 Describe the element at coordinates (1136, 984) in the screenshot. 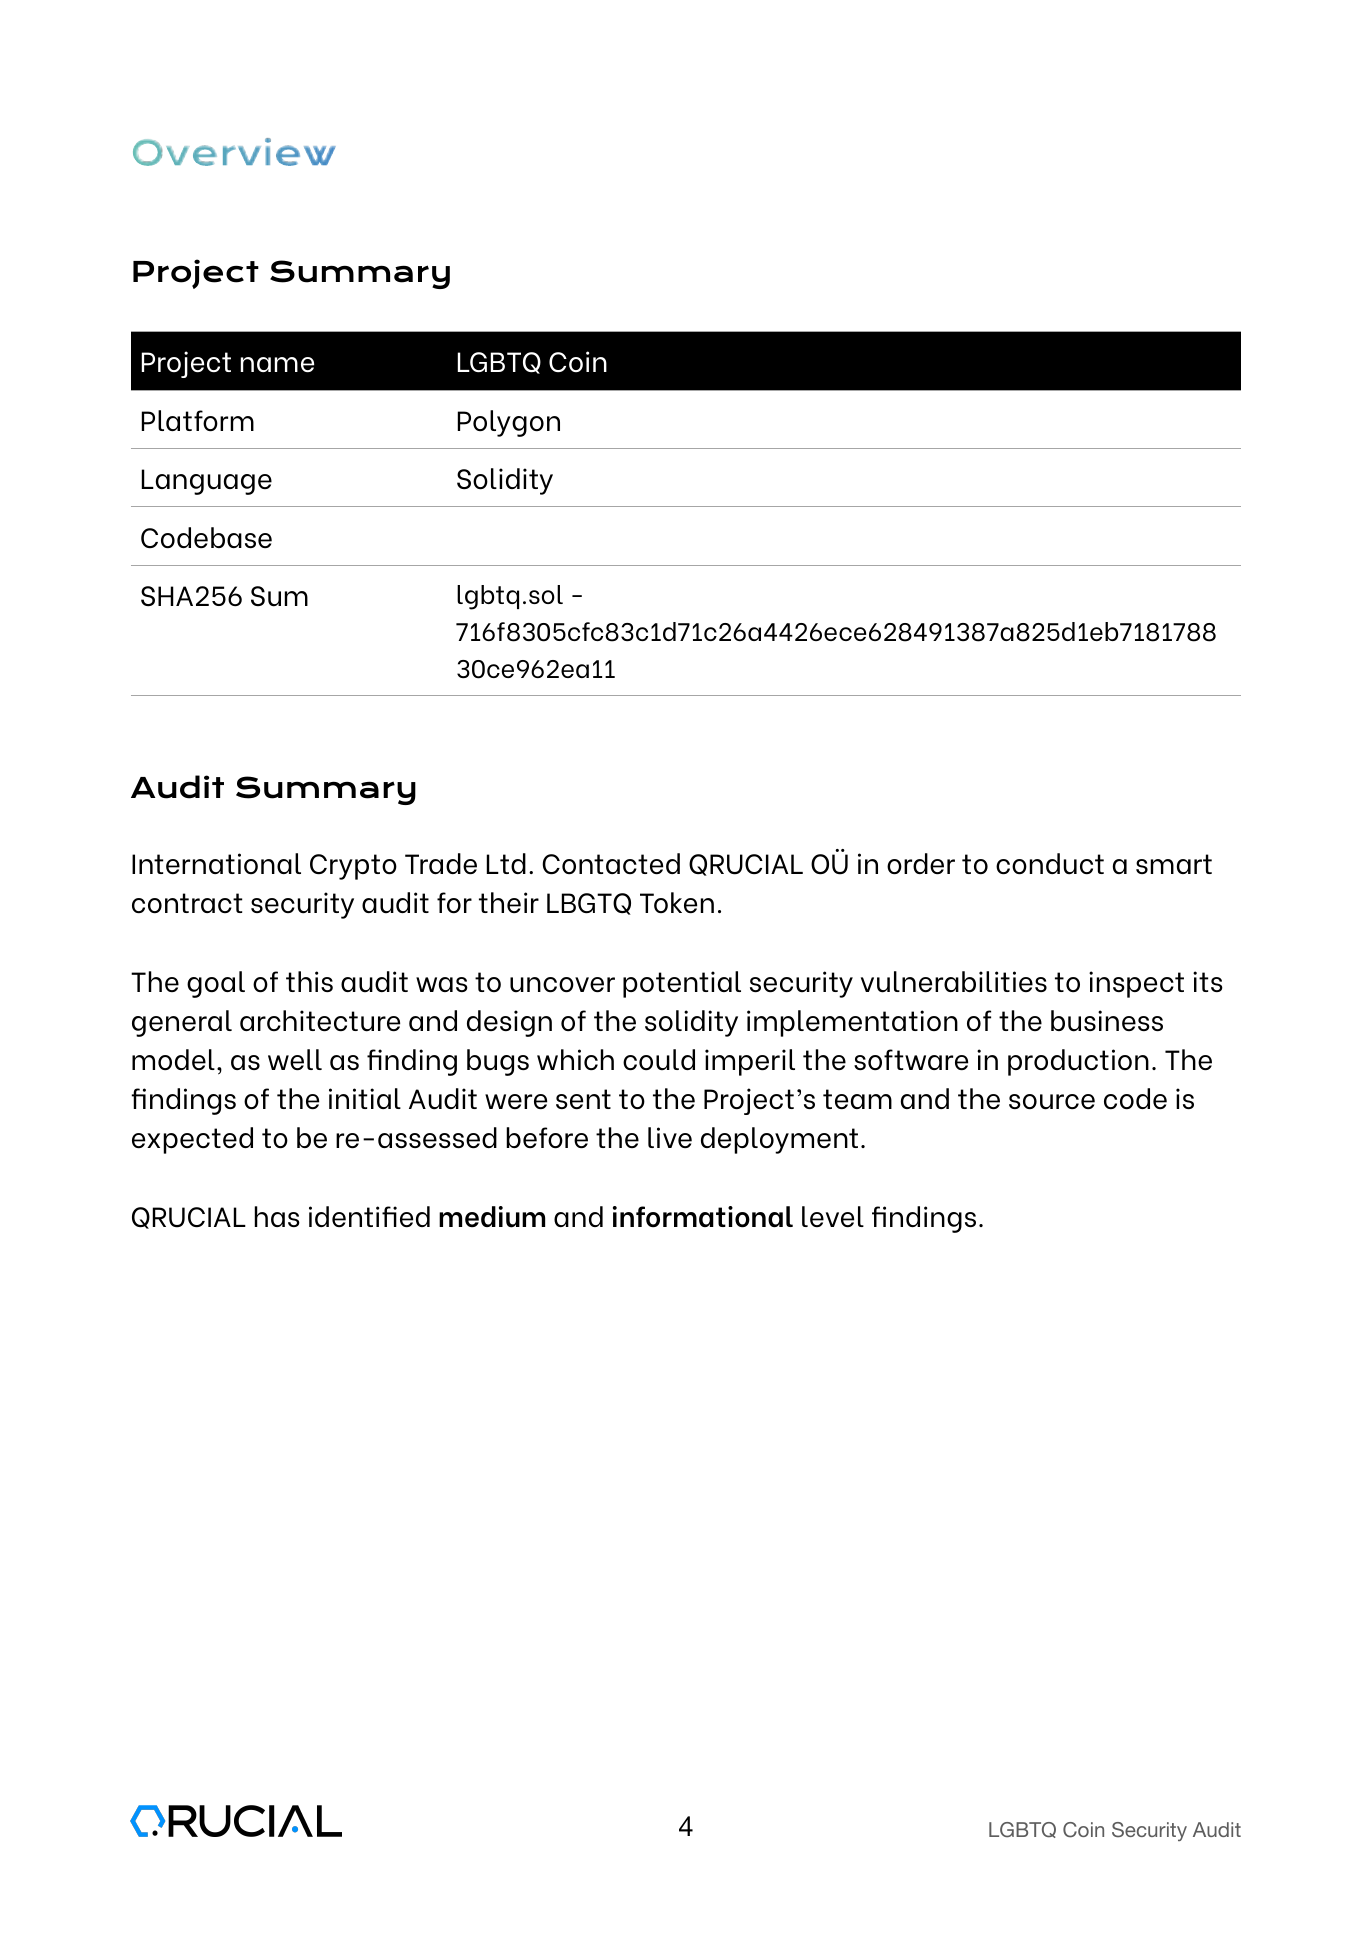

I see `inspect` at that location.
